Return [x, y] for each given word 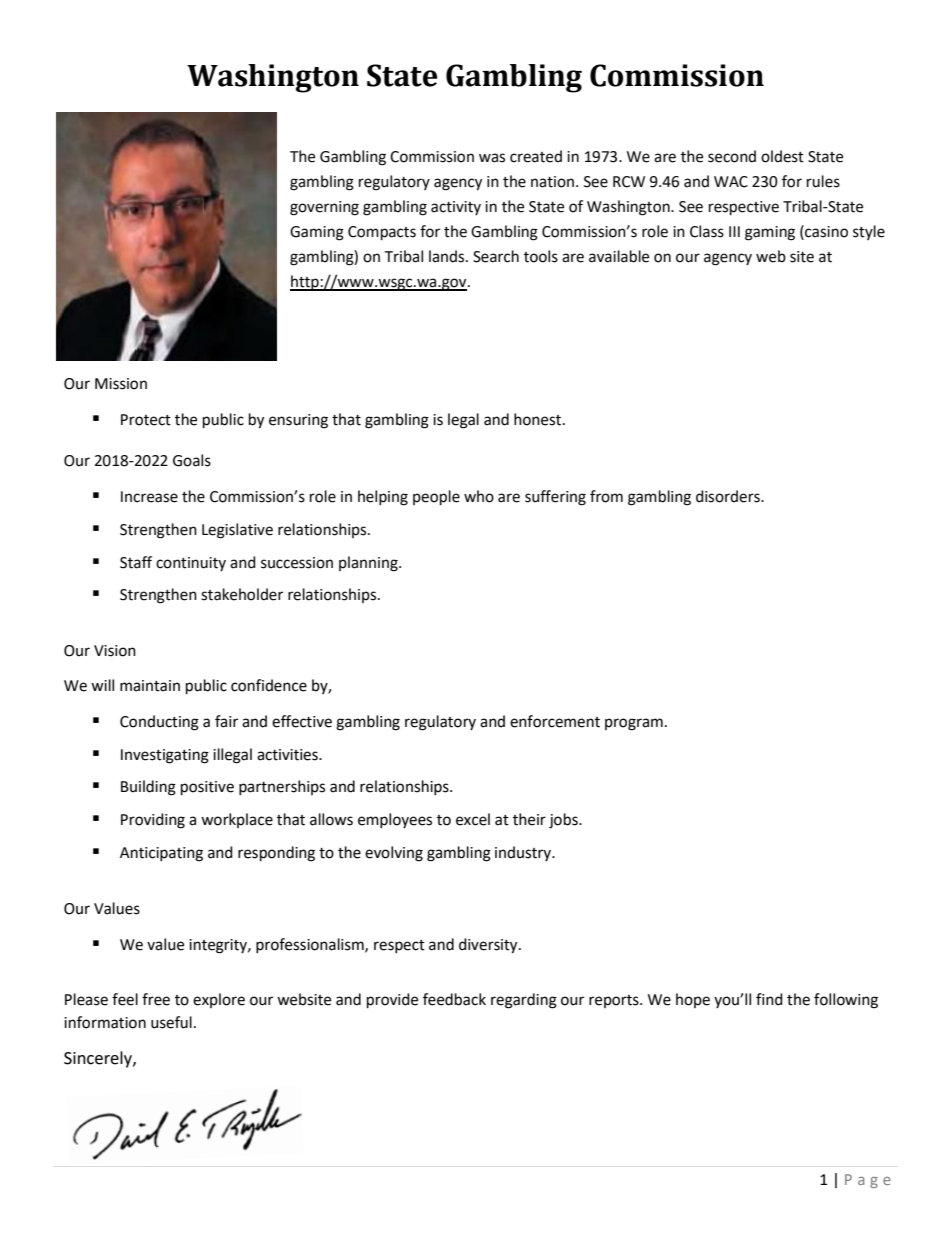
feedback [454, 999]
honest [539, 419]
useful [171, 1022]
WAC [731, 182]
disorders [729, 496]
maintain [150, 686]
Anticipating [161, 854]
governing [324, 208]
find [769, 999]
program [634, 724]
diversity [489, 946]
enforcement [555, 721]
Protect [146, 420]
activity [456, 208]
